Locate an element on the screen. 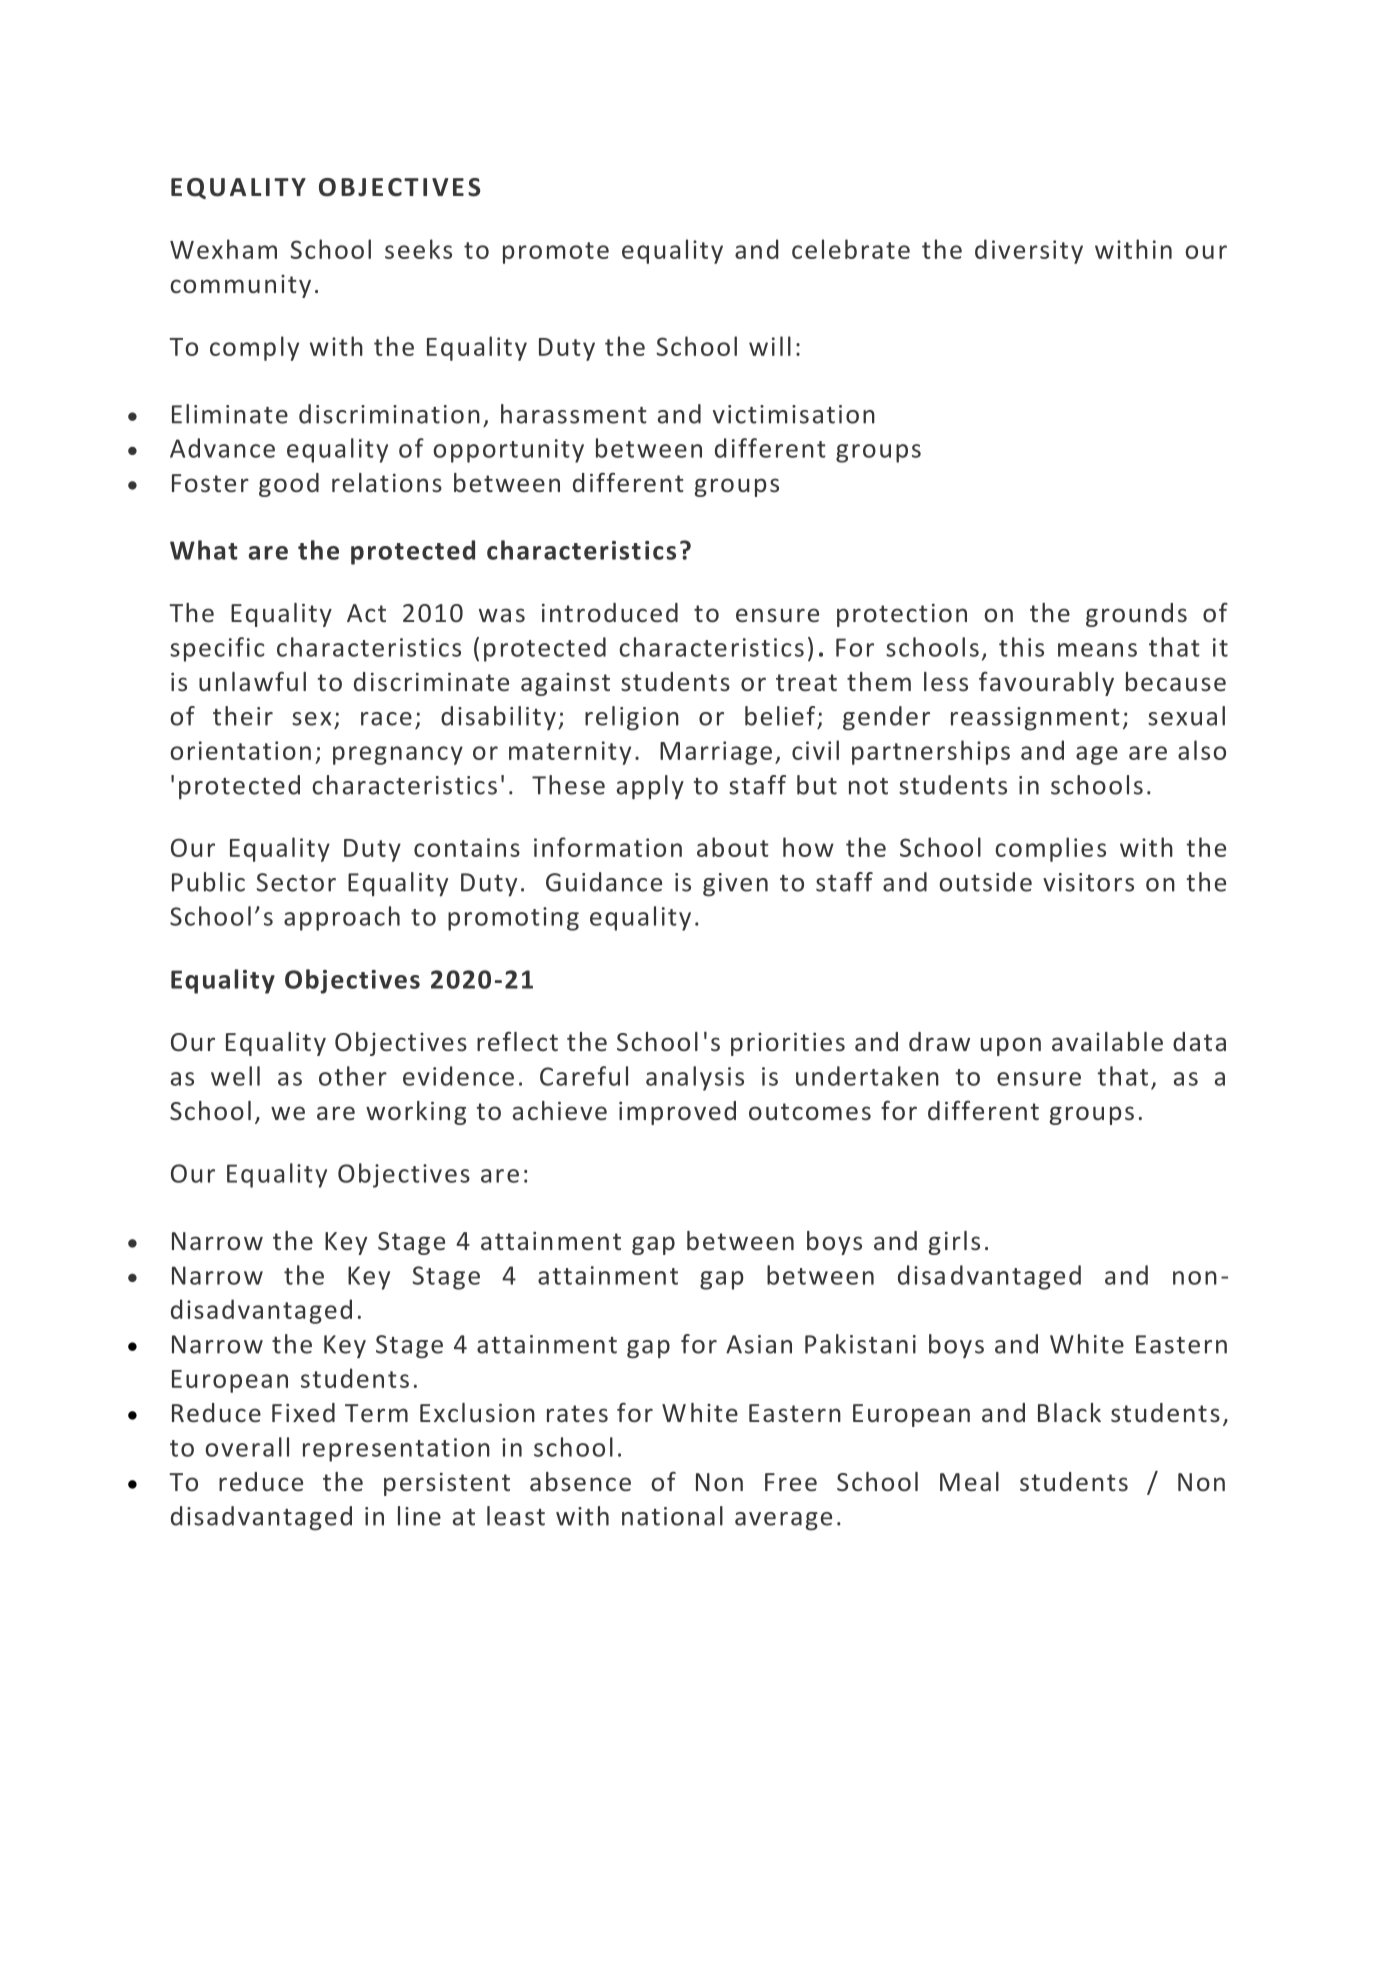 The width and height of the screenshot is (1400, 1979). favourably is located at coordinates (1046, 683).
